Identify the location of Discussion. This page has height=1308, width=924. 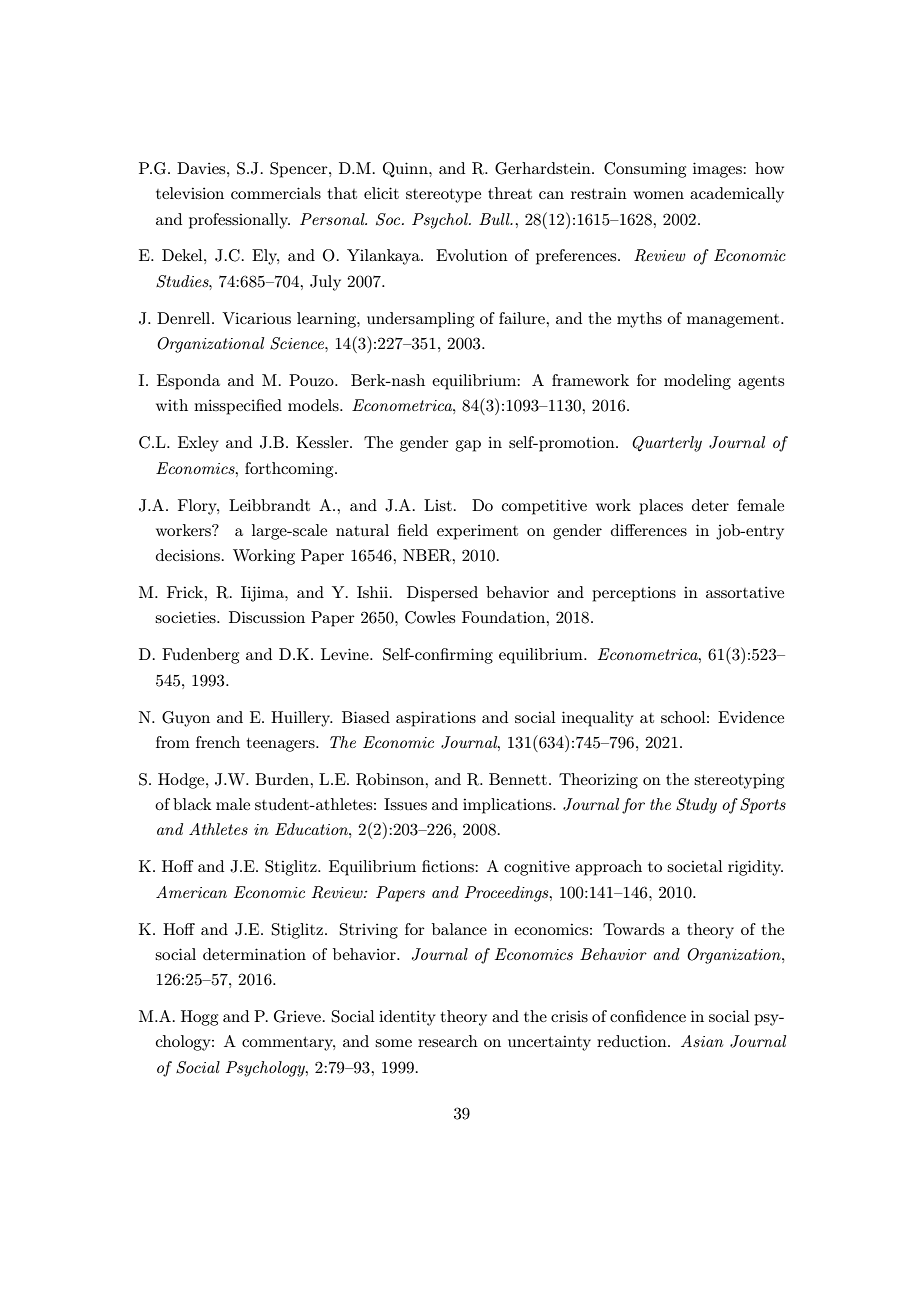
(267, 617).
